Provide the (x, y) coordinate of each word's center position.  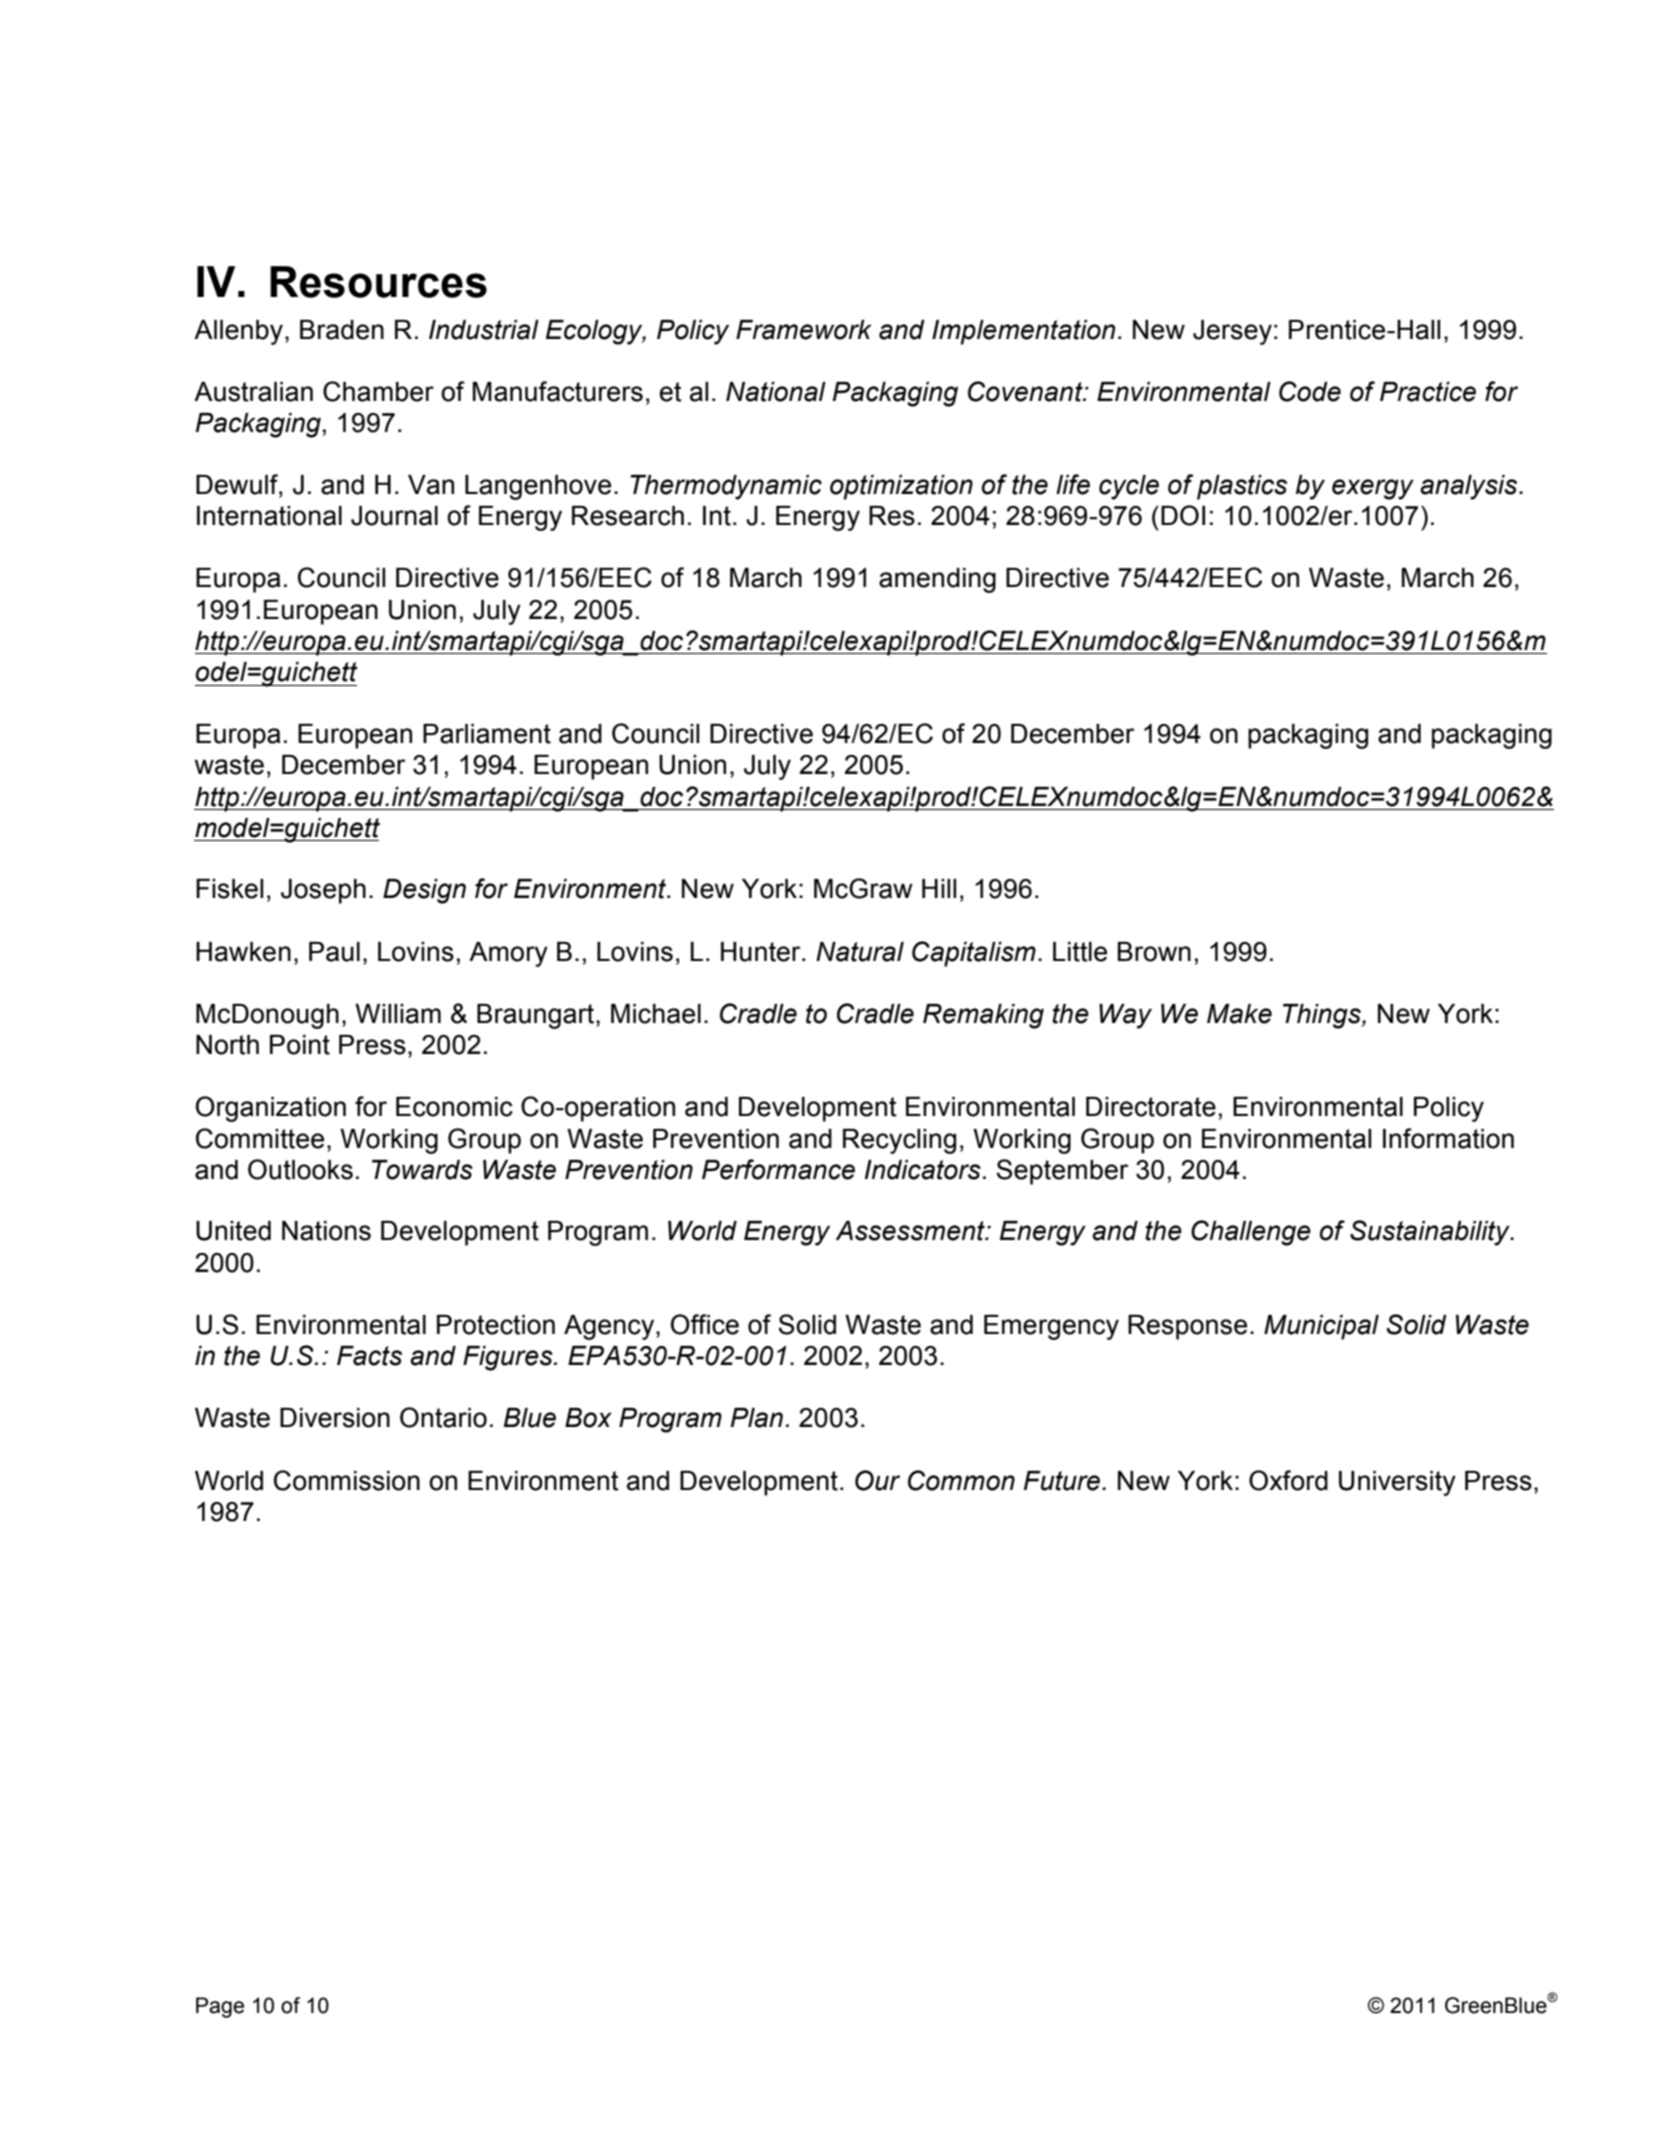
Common (961, 1480)
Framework (804, 330)
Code (1310, 391)
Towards (422, 1170)
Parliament (487, 734)
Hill (939, 888)
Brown (1154, 952)
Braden (342, 330)
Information (1448, 1138)
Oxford (1288, 1480)
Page (220, 2007)
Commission (347, 1480)
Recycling (899, 1141)
